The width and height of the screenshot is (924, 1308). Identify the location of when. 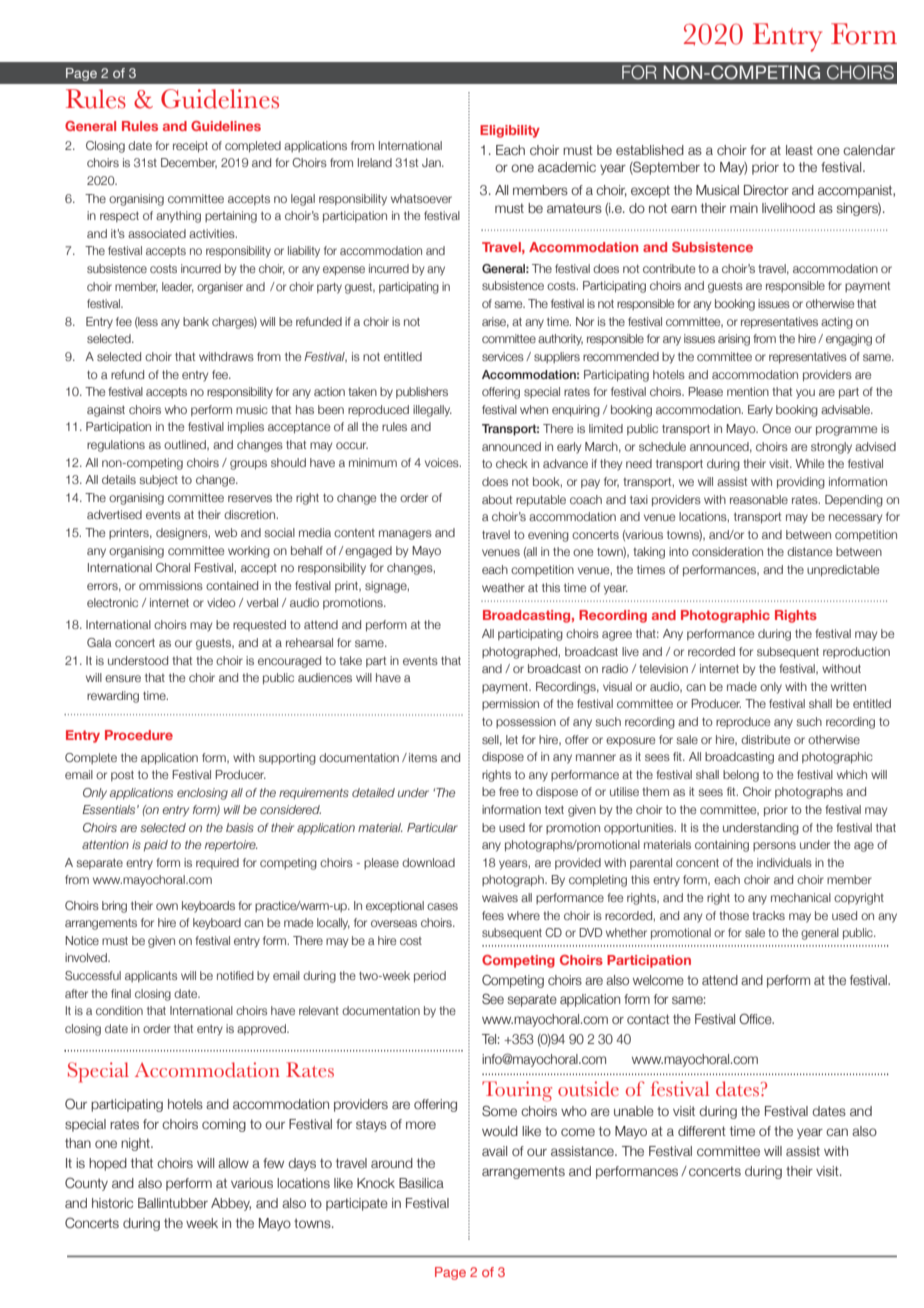
(534, 409).
